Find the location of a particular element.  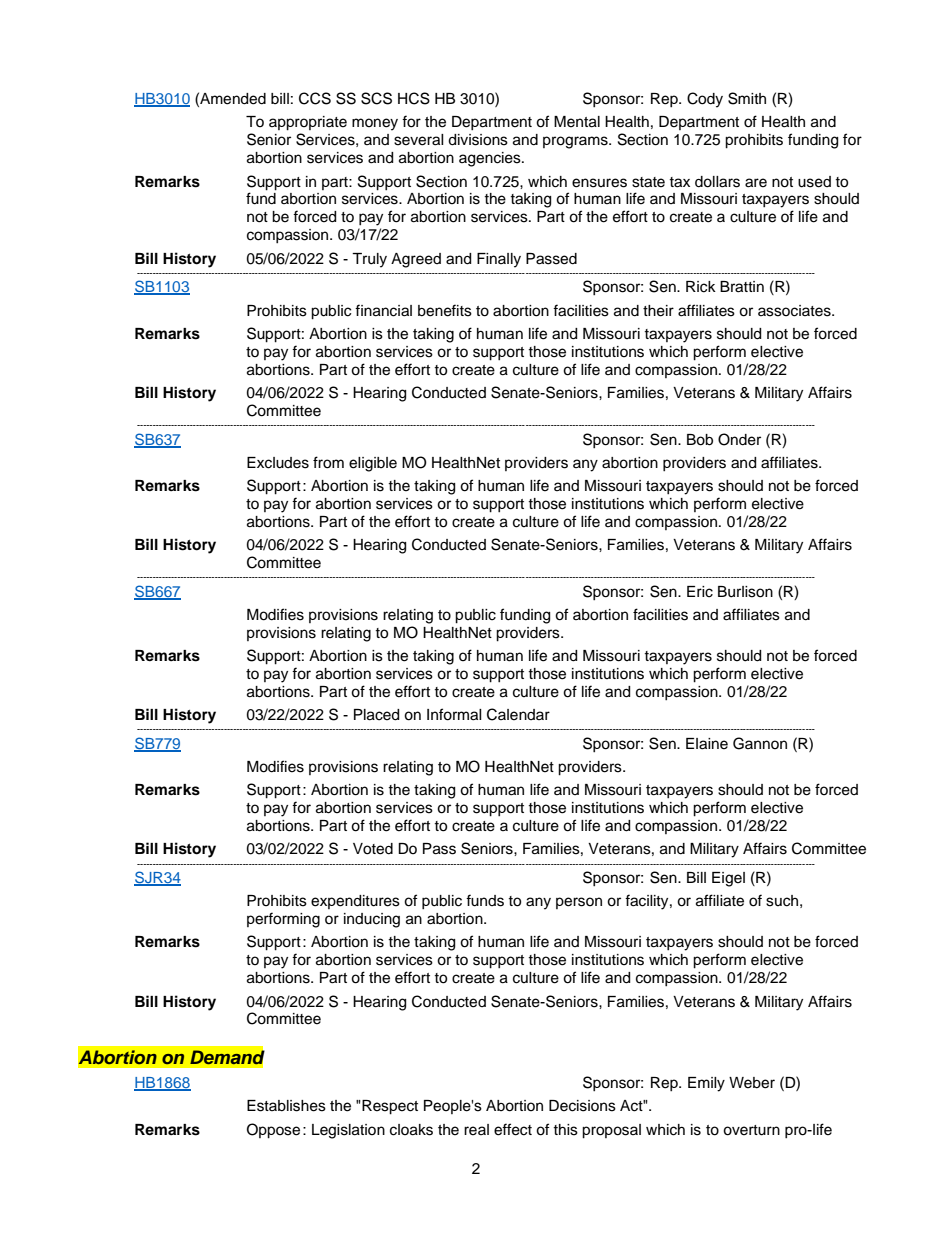

Mental is located at coordinates (577, 122).
